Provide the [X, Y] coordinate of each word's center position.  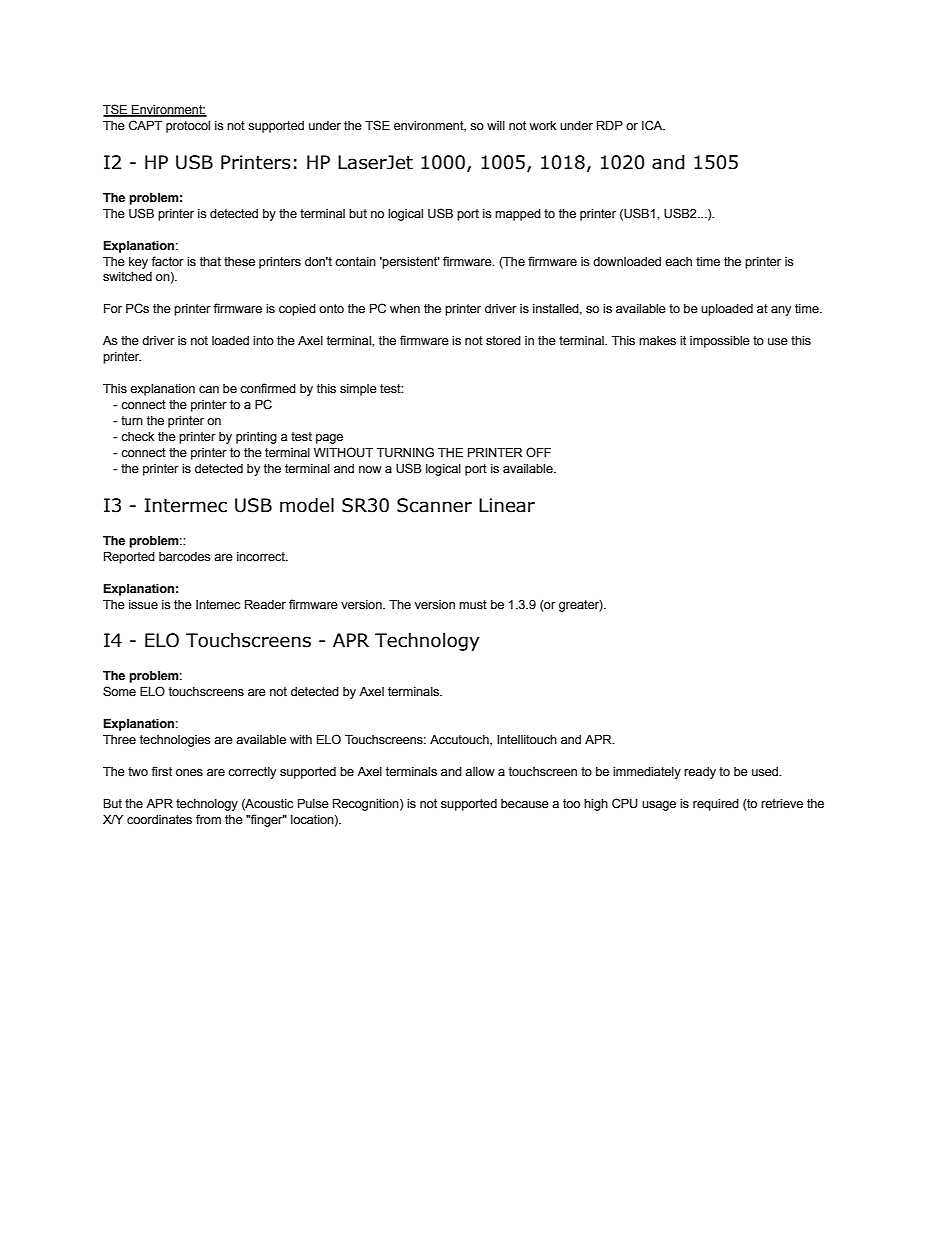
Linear [507, 505]
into [263, 340]
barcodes [185, 557]
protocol [188, 127]
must [473, 604]
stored [503, 341]
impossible [720, 342]
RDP [610, 125]
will [496, 125]
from [208, 819]
